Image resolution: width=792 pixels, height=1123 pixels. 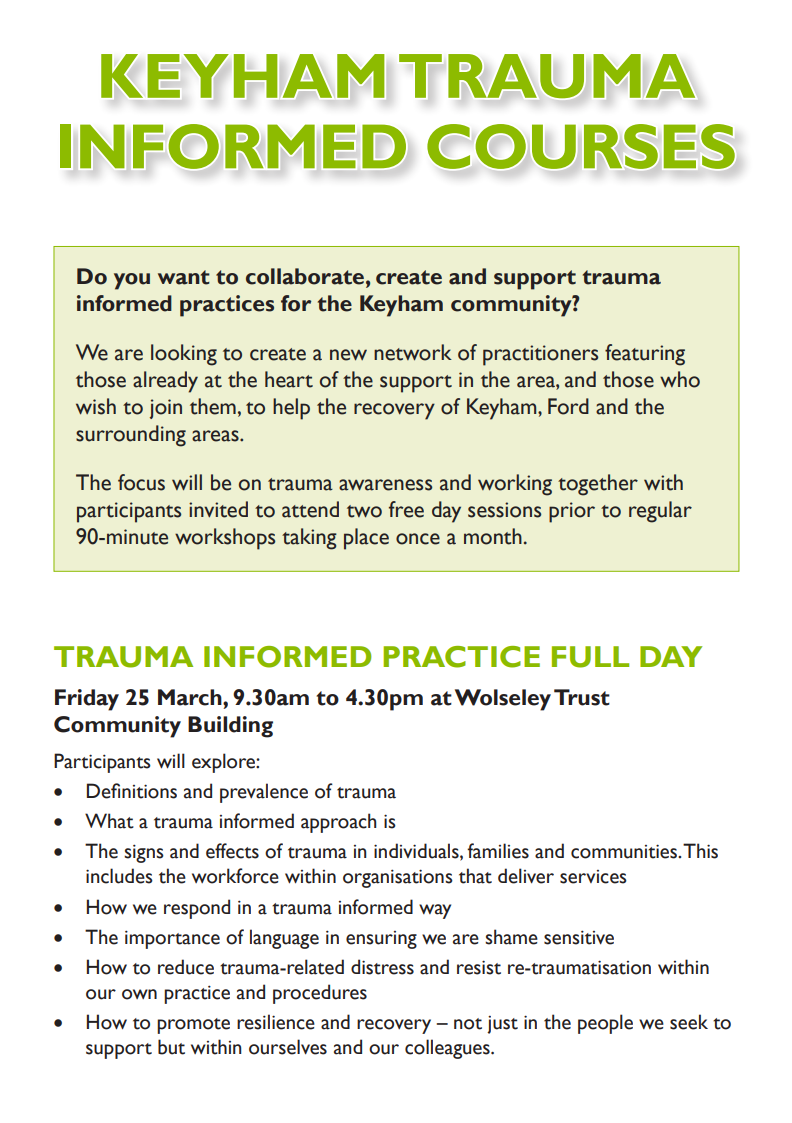 What do you see at coordinates (590, 657) in the screenshot?
I see `FULL` at bounding box center [590, 657].
